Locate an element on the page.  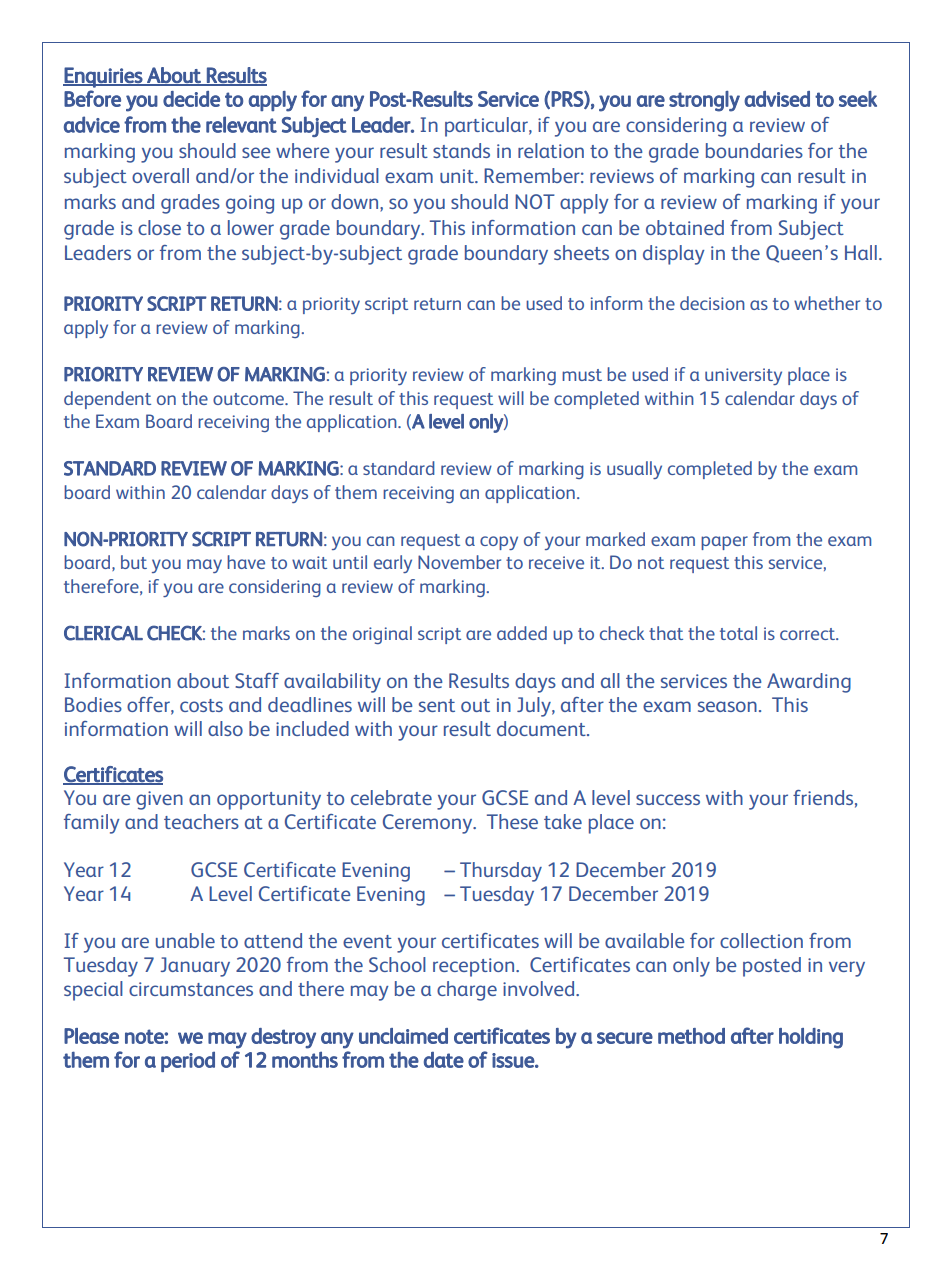
decide is located at coordinates (191, 99).
